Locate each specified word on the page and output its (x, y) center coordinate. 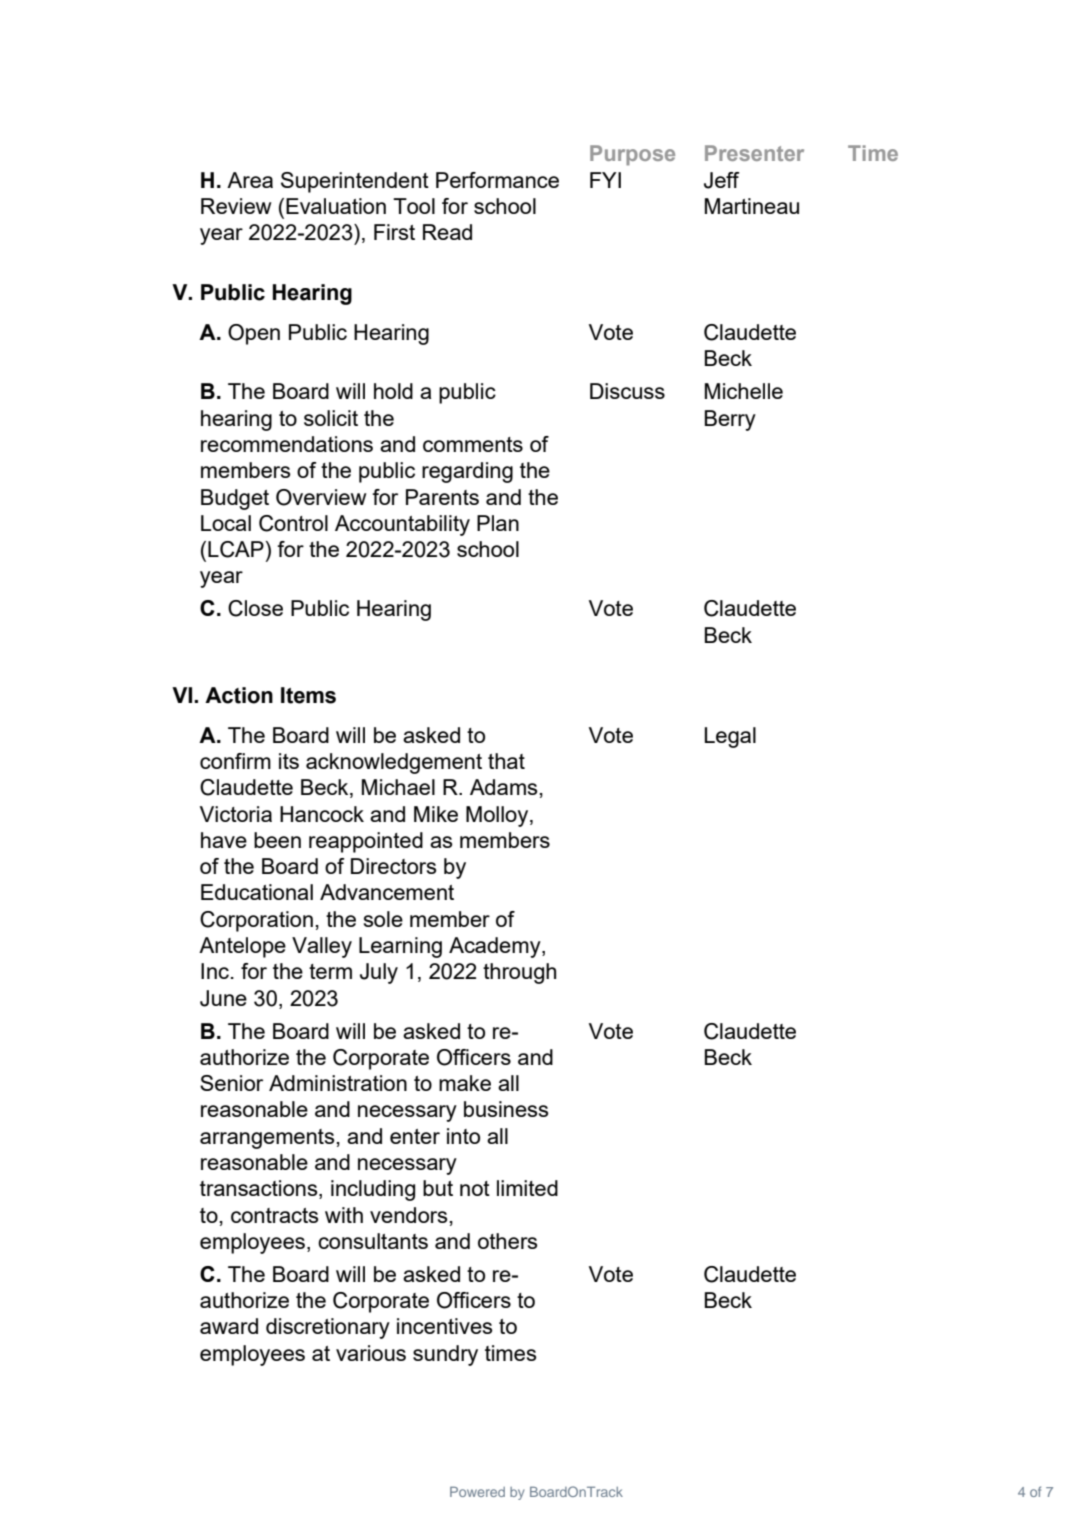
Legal (730, 737)
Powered (477, 1491)
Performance (497, 180)
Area (250, 180)
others (508, 1241)
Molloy (498, 816)
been (277, 840)
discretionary (328, 1328)
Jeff (722, 180)
